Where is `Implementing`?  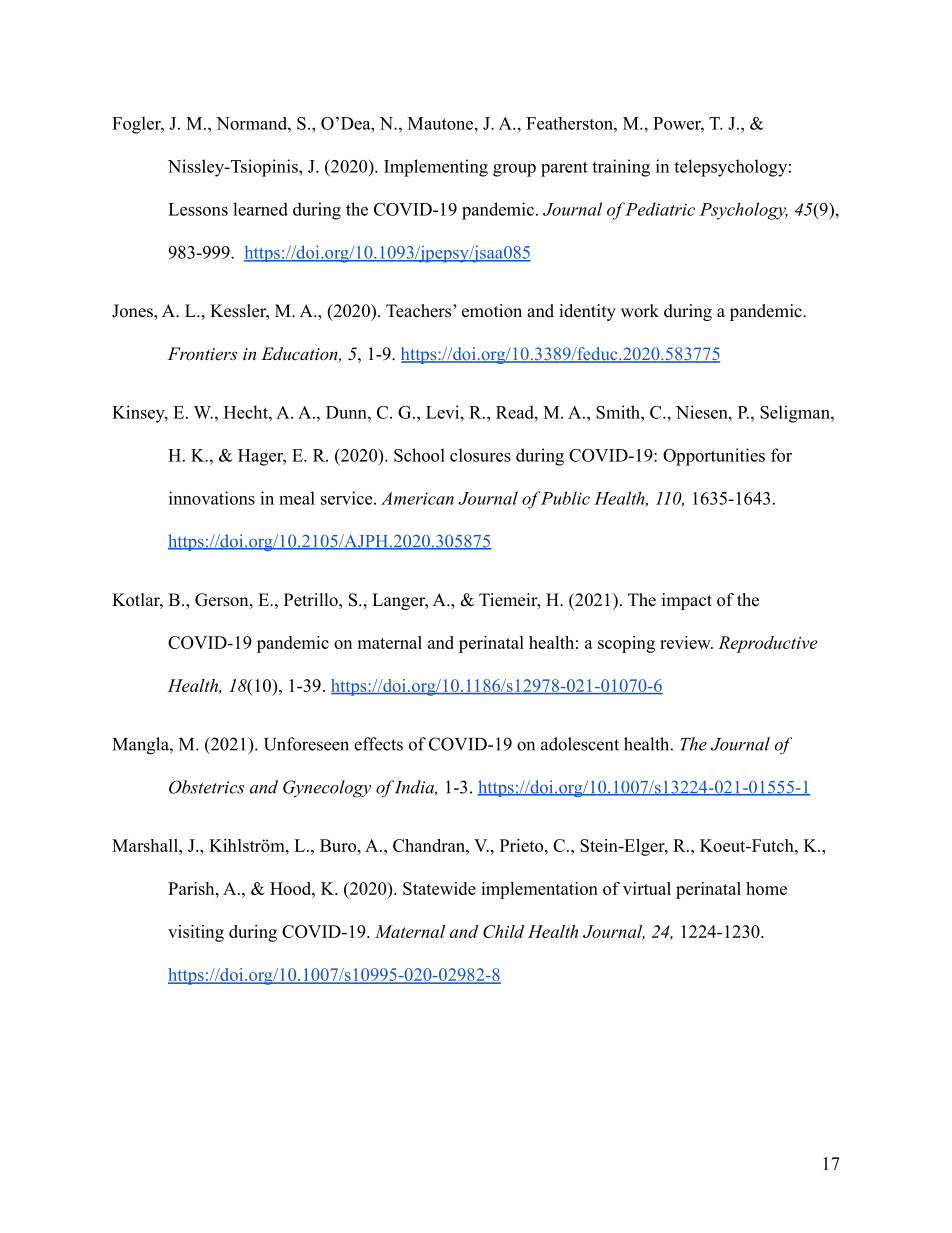
Implementing is located at coordinates (436, 168).
